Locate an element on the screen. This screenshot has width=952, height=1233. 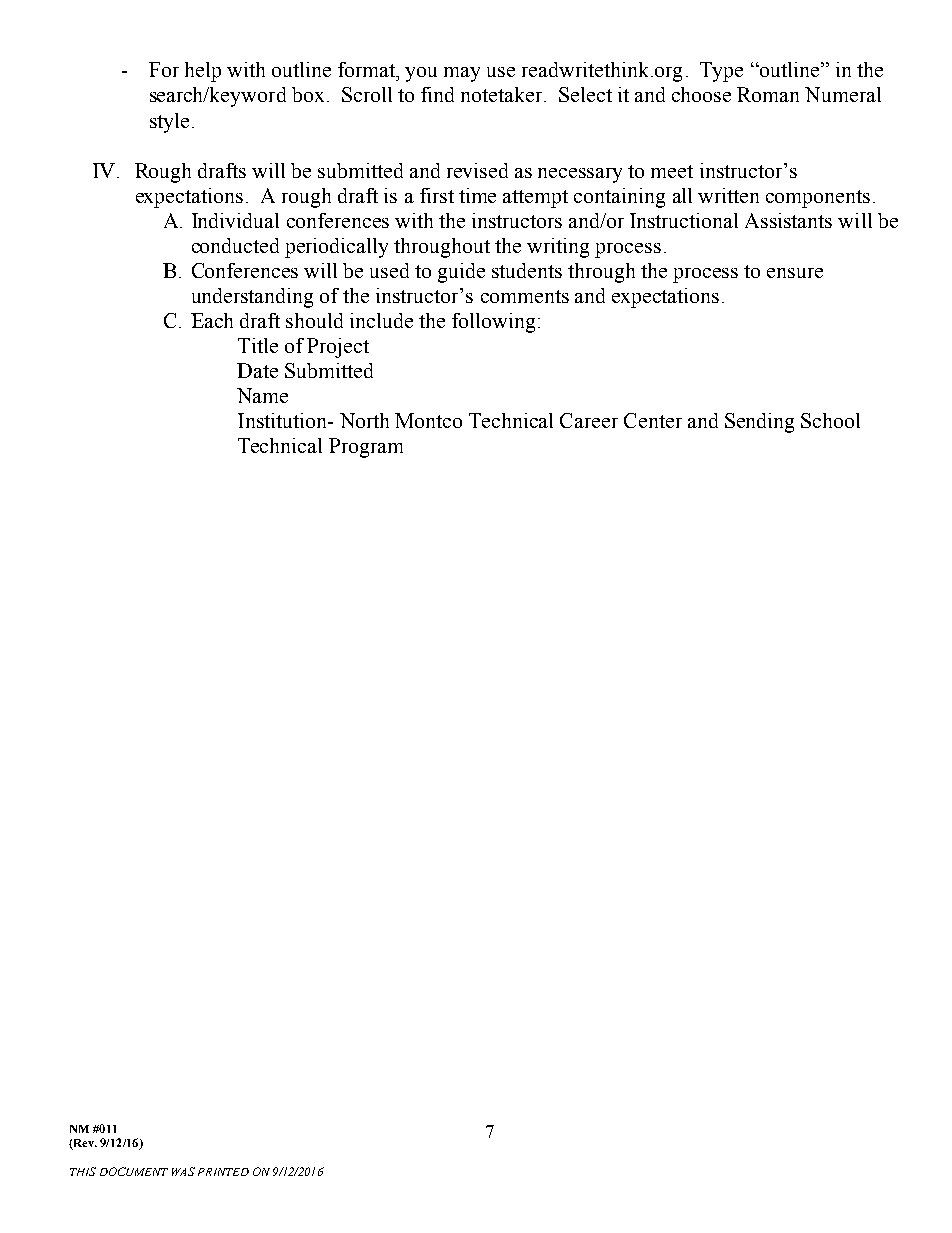
WAS is located at coordinates (183, 1171).
